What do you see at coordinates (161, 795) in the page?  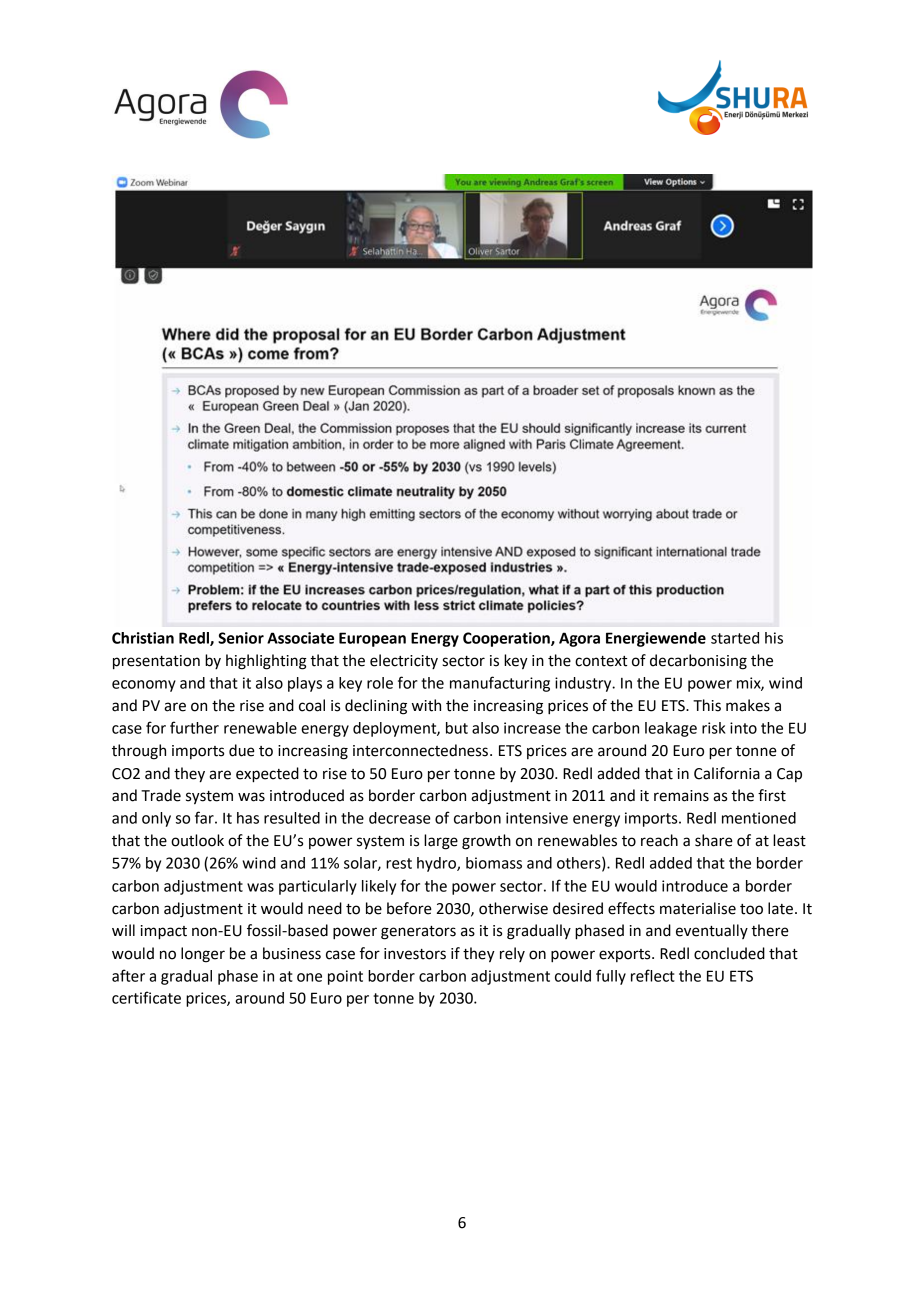 I see `Trade` at bounding box center [161, 795].
